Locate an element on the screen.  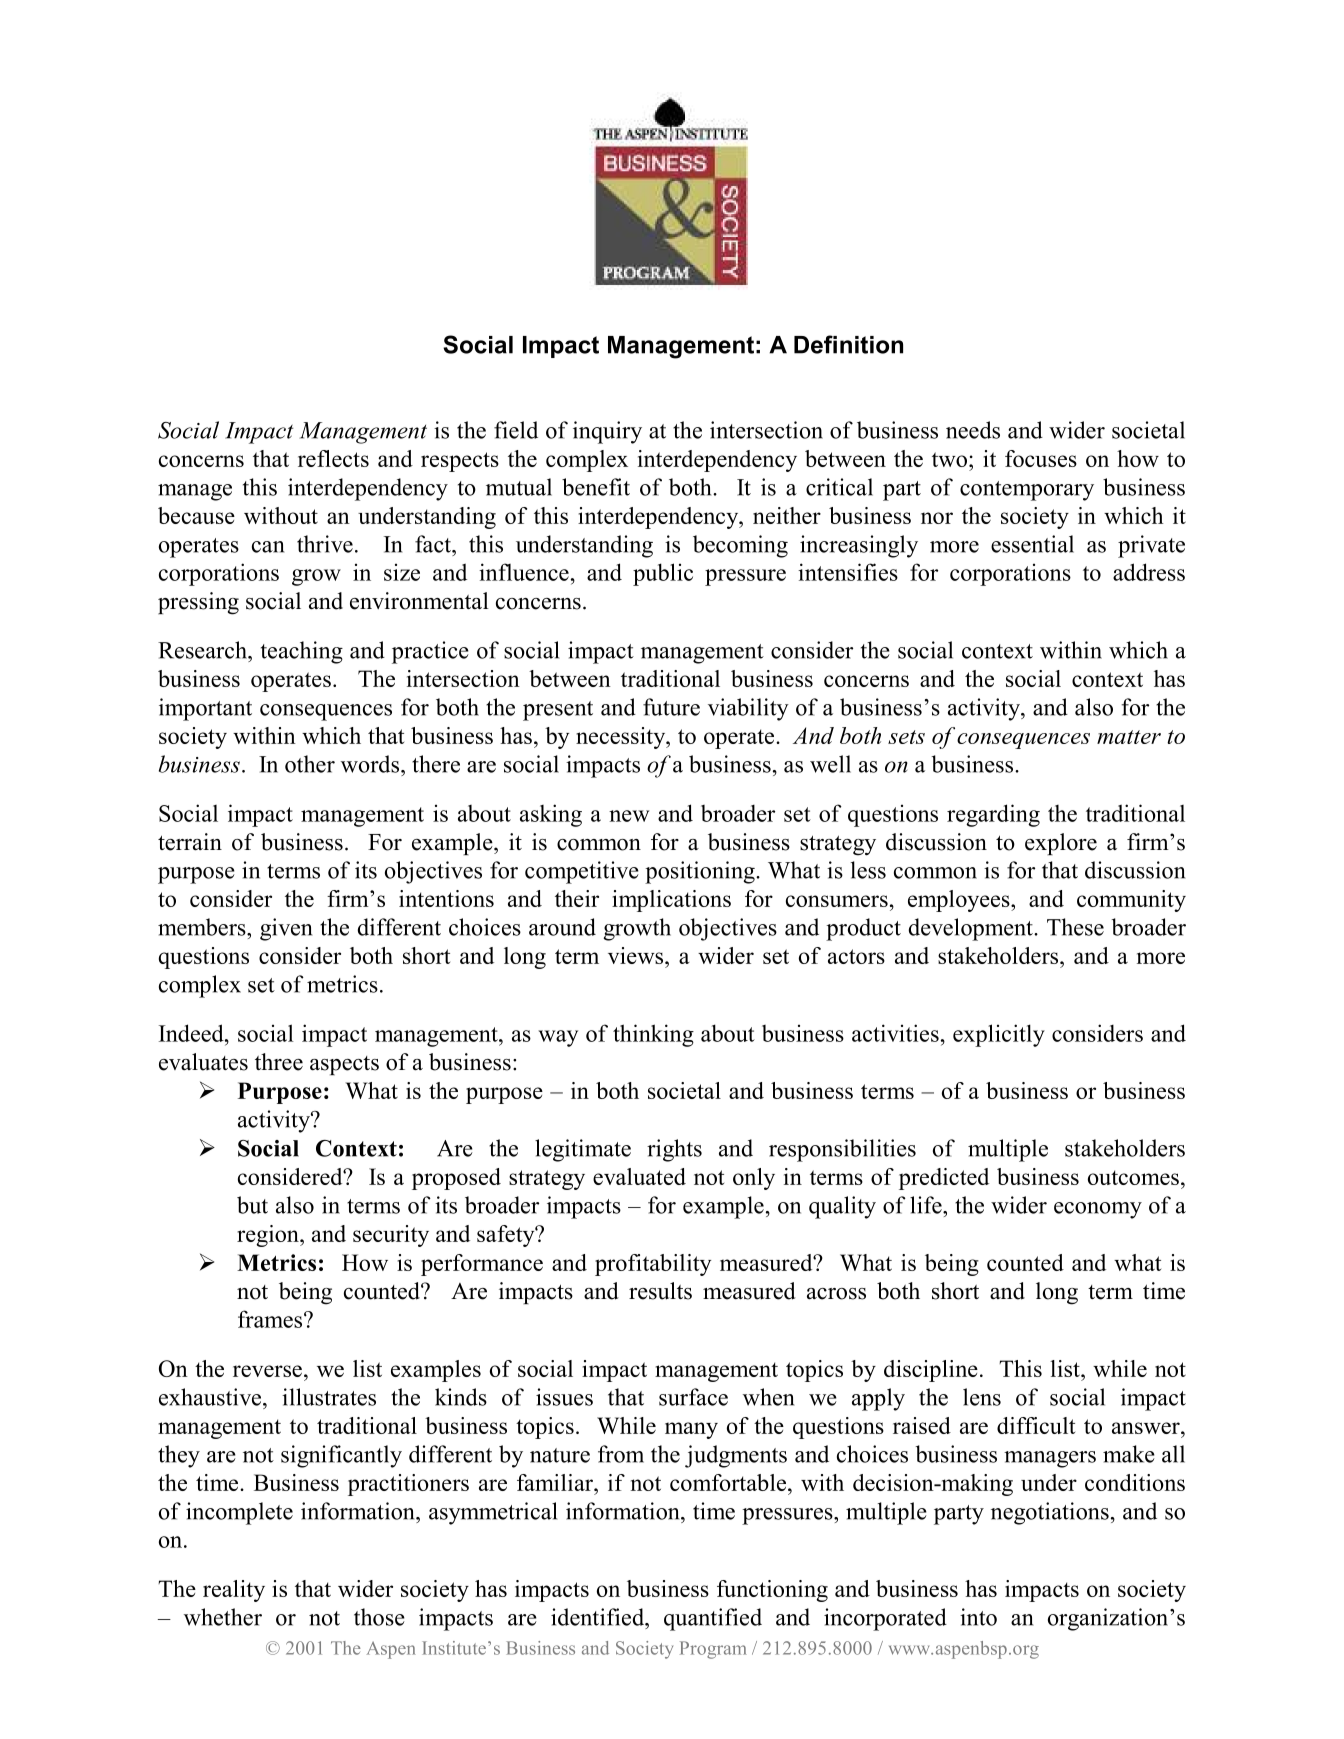
three is located at coordinates (279, 1062).
